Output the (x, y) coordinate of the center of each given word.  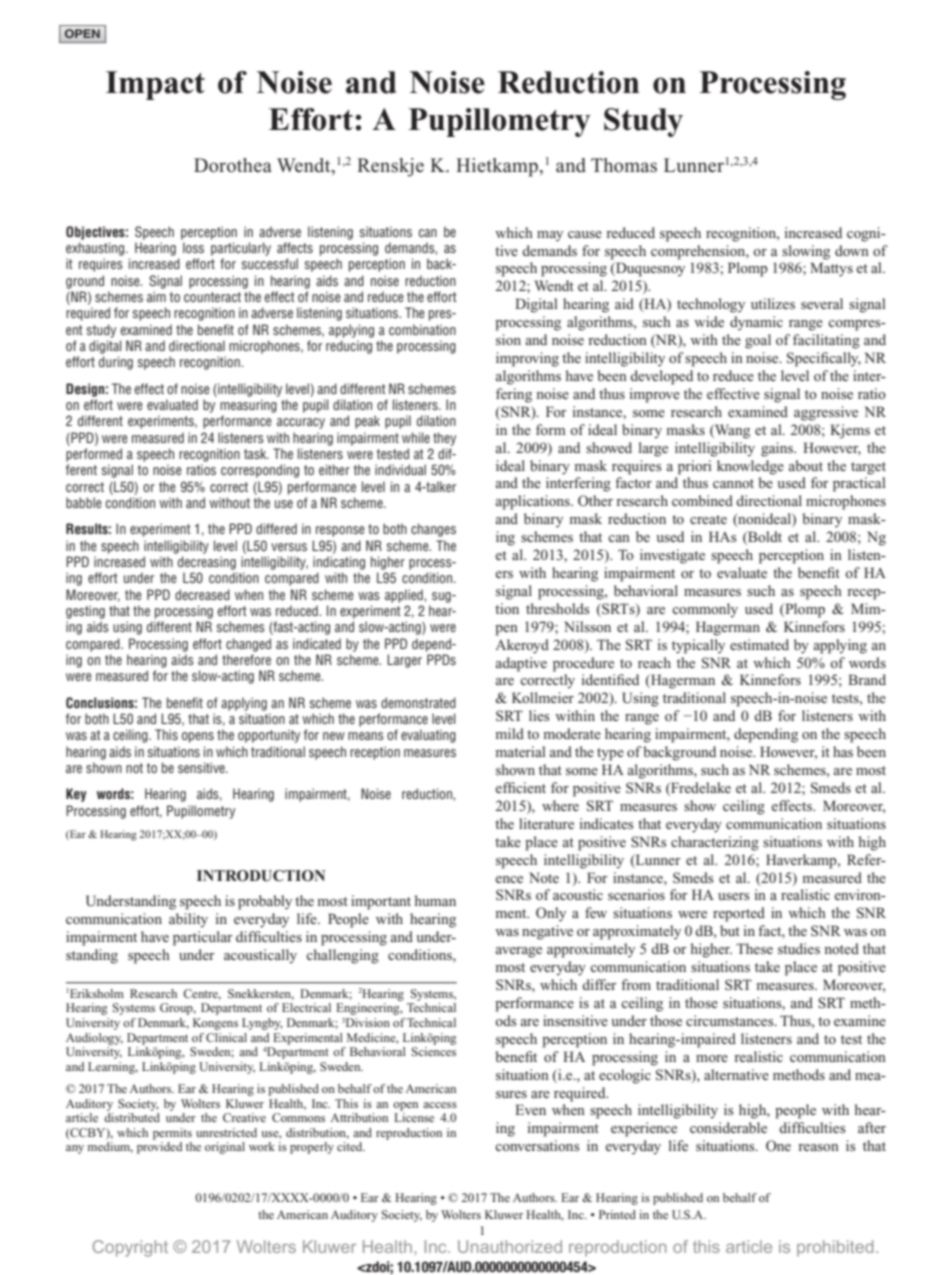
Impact (155, 85)
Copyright (130, 1248)
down (852, 250)
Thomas (624, 165)
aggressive (826, 413)
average (519, 952)
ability (188, 920)
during (116, 363)
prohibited (835, 1248)
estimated (759, 644)
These (754, 948)
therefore (246, 659)
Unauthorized (510, 1246)
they (444, 439)
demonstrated (418, 702)
